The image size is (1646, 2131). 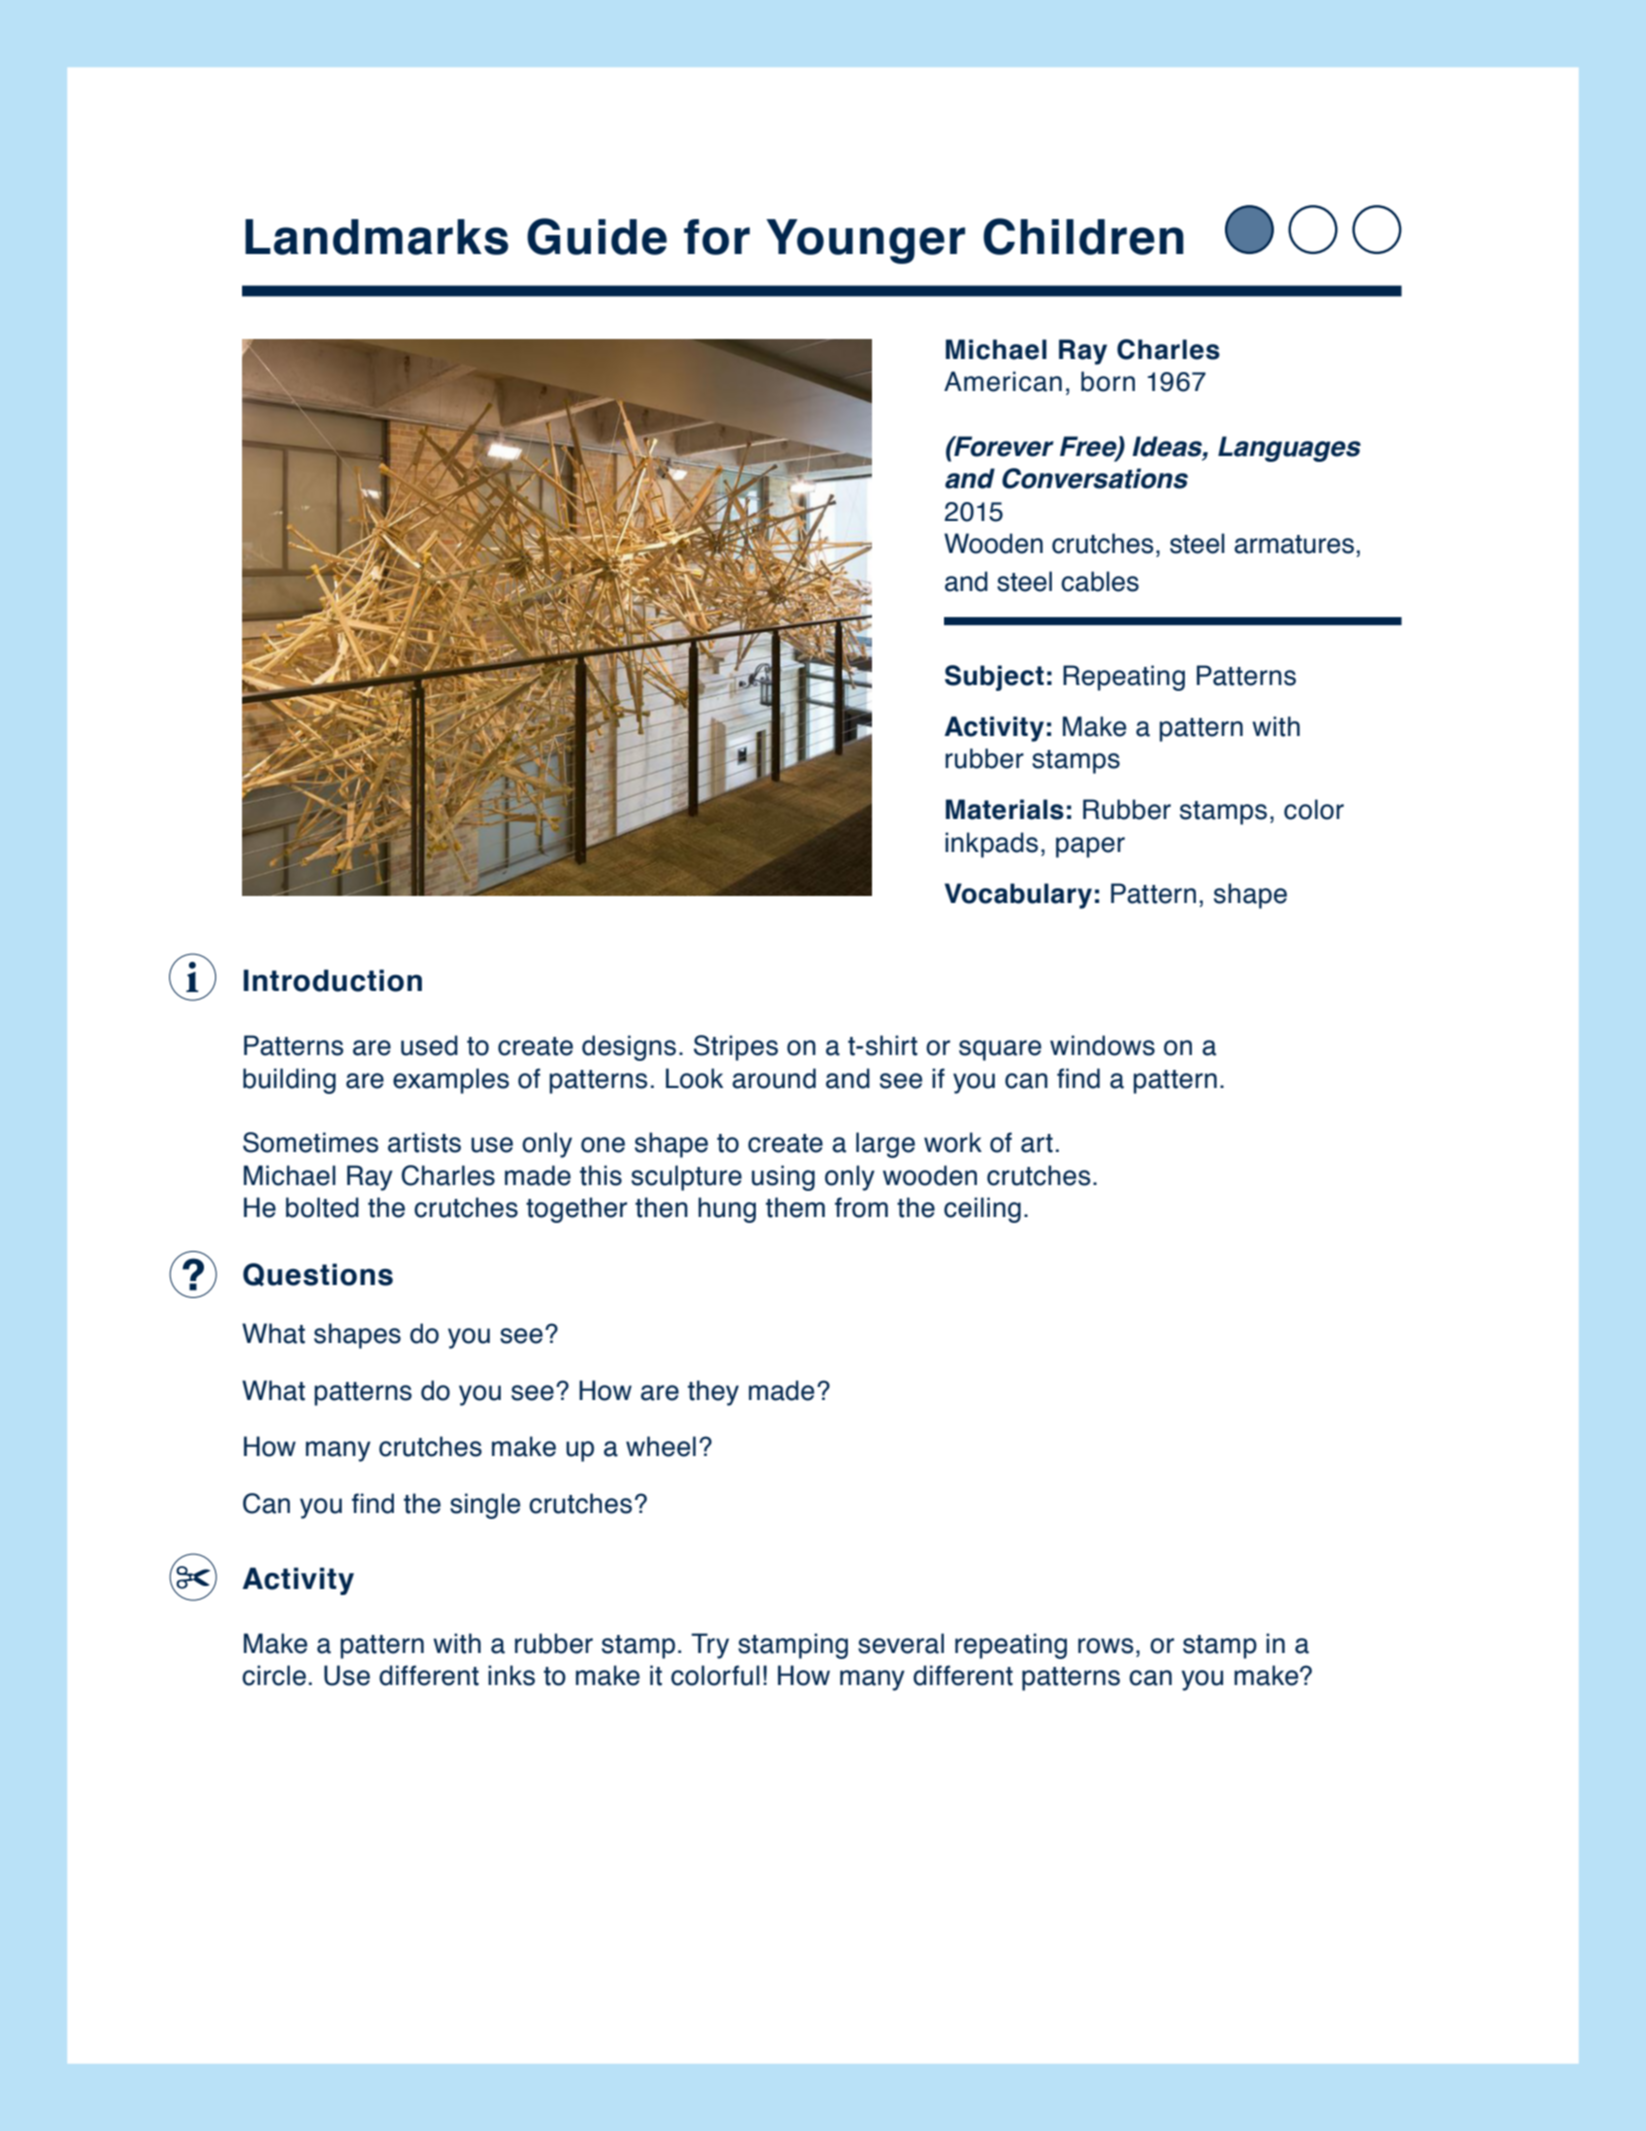 I want to click on Children, so click(x=1083, y=236).
